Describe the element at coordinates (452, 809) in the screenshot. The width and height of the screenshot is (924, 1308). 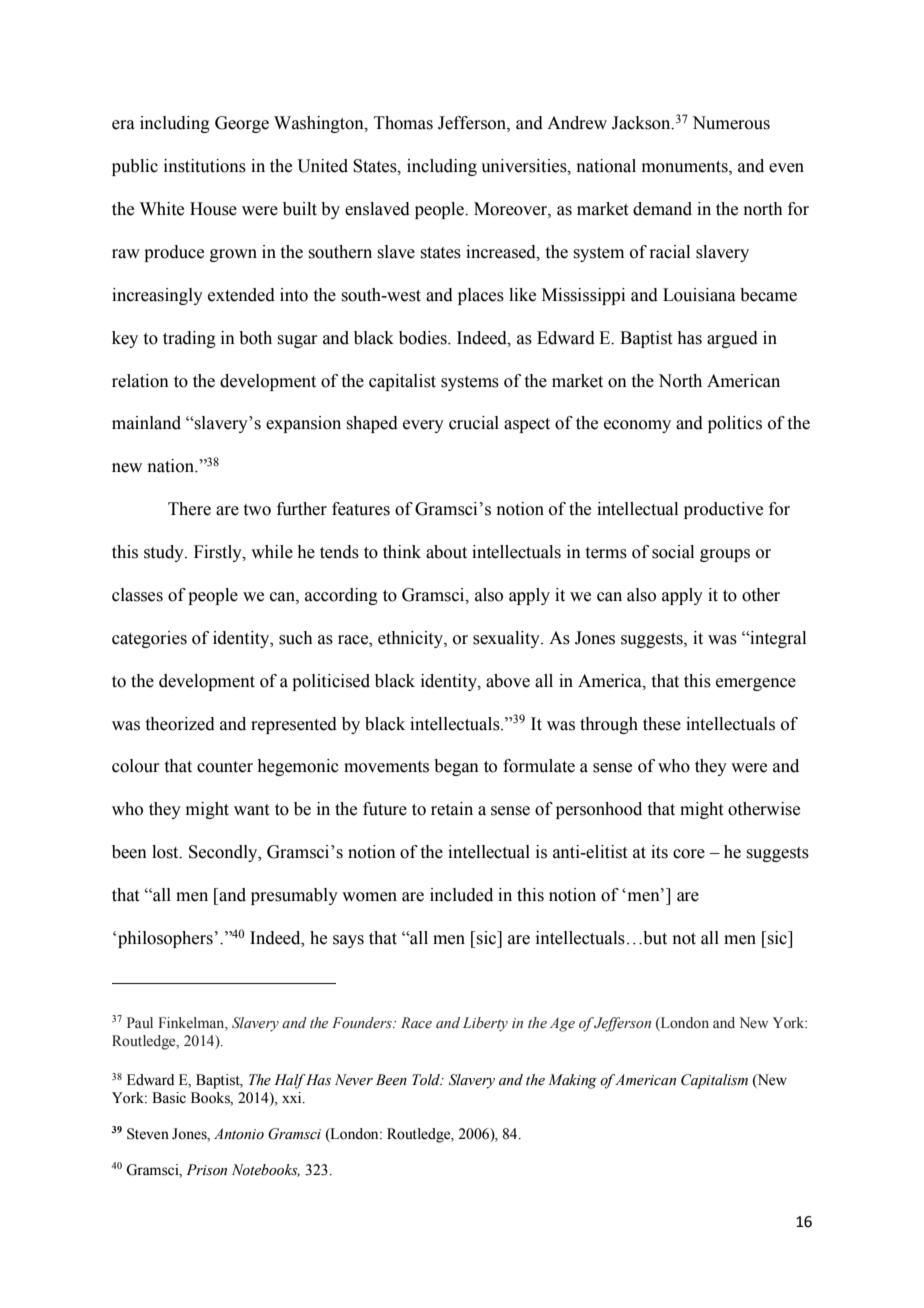
I see `retain` at that location.
